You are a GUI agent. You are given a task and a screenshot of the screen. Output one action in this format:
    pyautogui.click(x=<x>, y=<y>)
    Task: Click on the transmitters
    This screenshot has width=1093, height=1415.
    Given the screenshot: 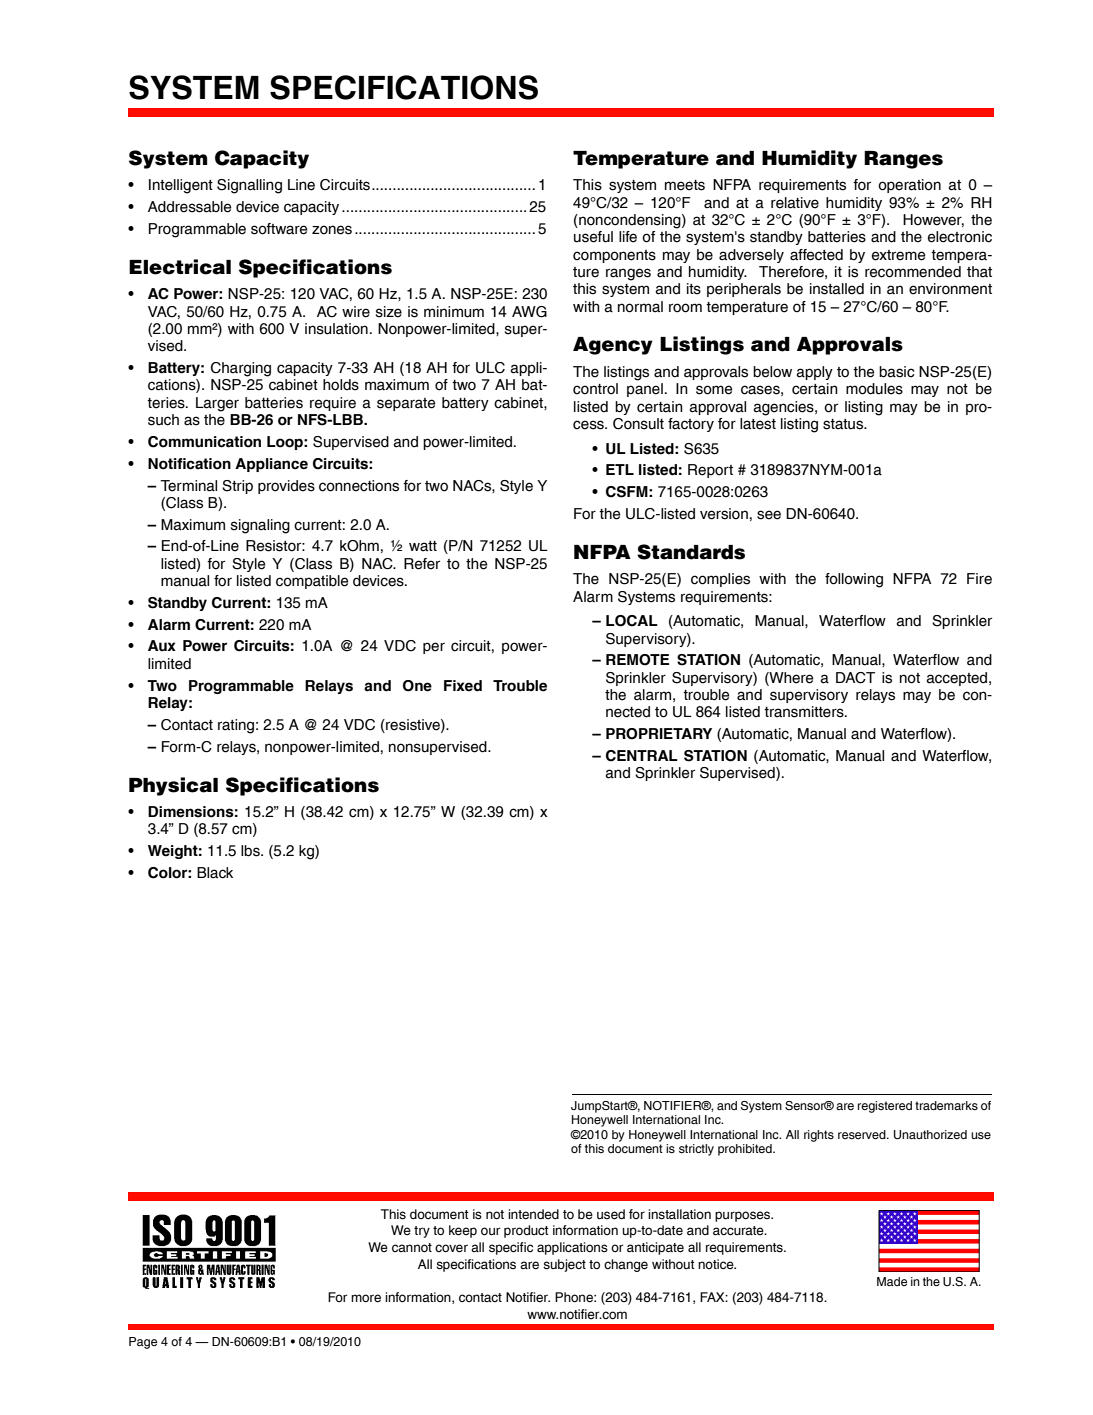 What is the action you would take?
    pyautogui.click(x=805, y=712)
